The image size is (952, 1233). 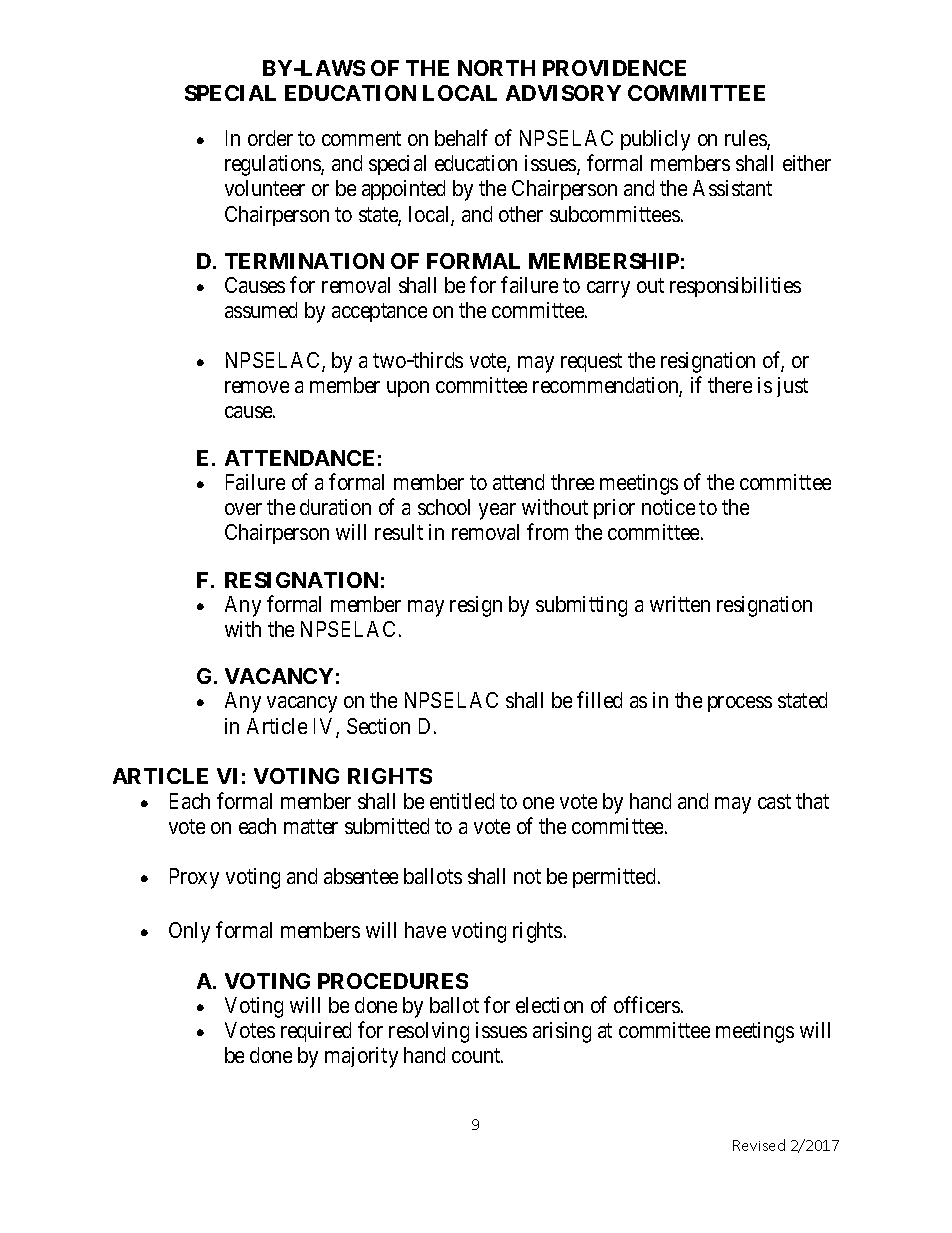 What do you see at coordinates (316, 1032) in the page?
I see `required` at bounding box center [316, 1032].
